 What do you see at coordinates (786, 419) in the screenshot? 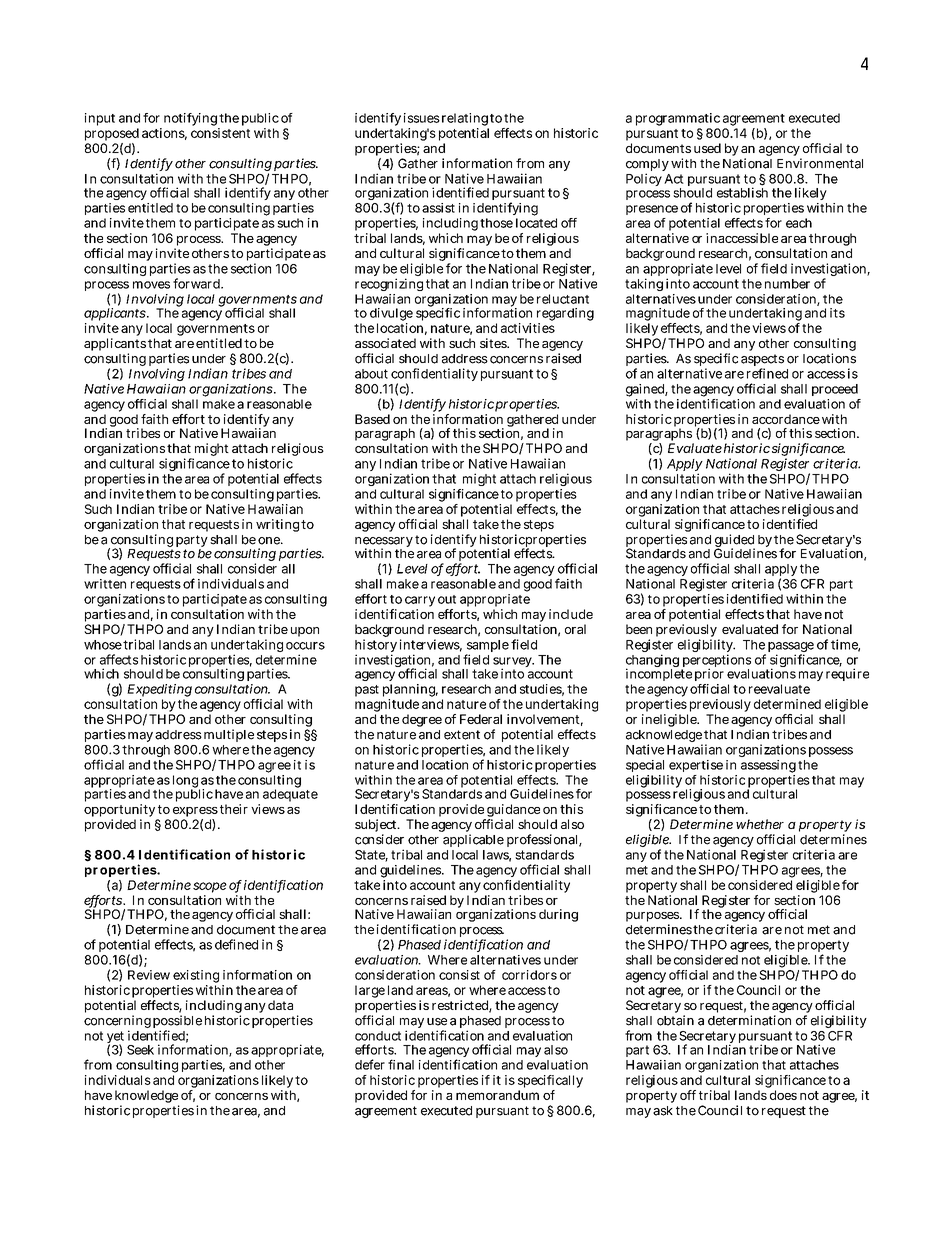
I see `accordance` at bounding box center [786, 419].
